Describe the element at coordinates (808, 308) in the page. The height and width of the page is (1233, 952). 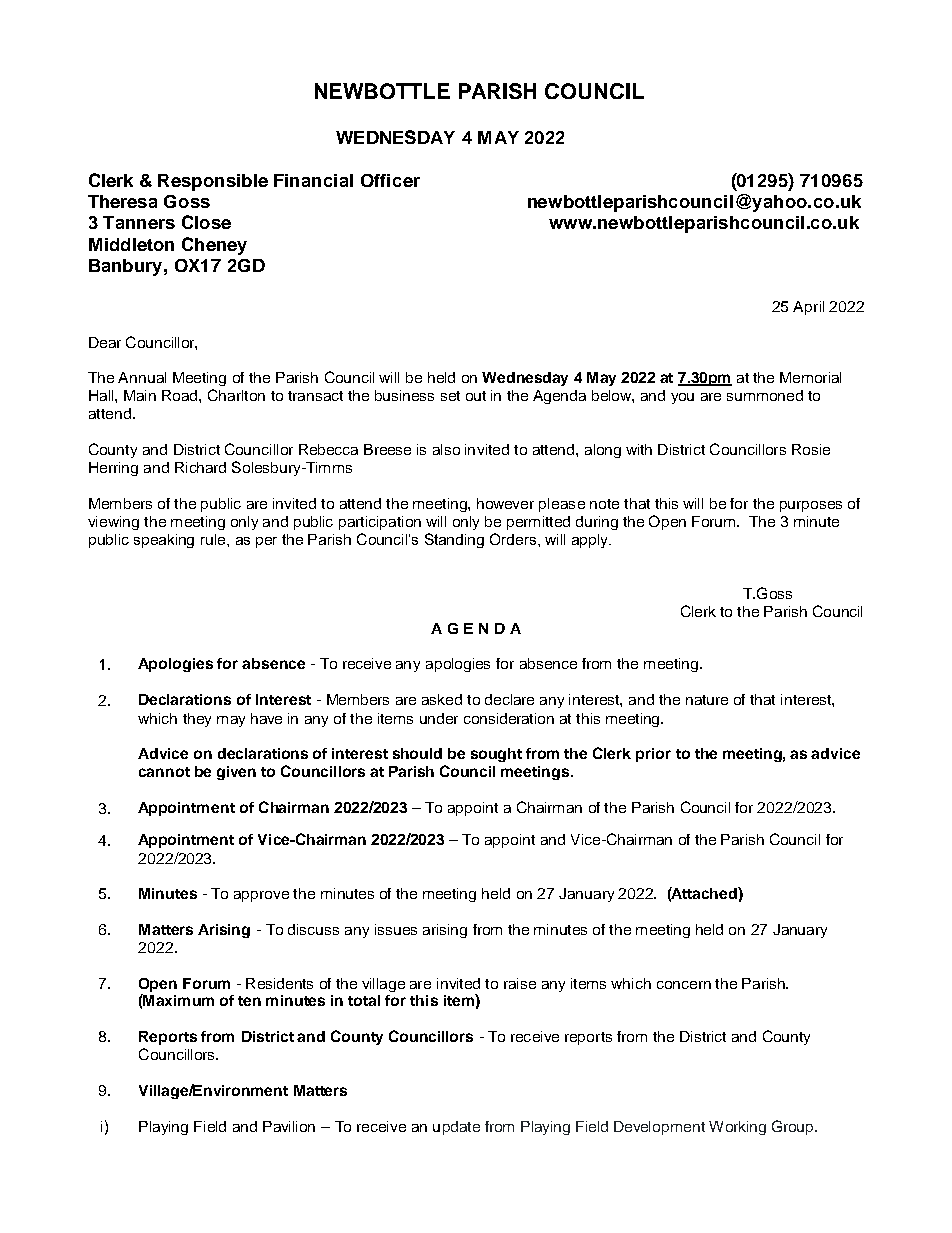
I see `April` at that location.
